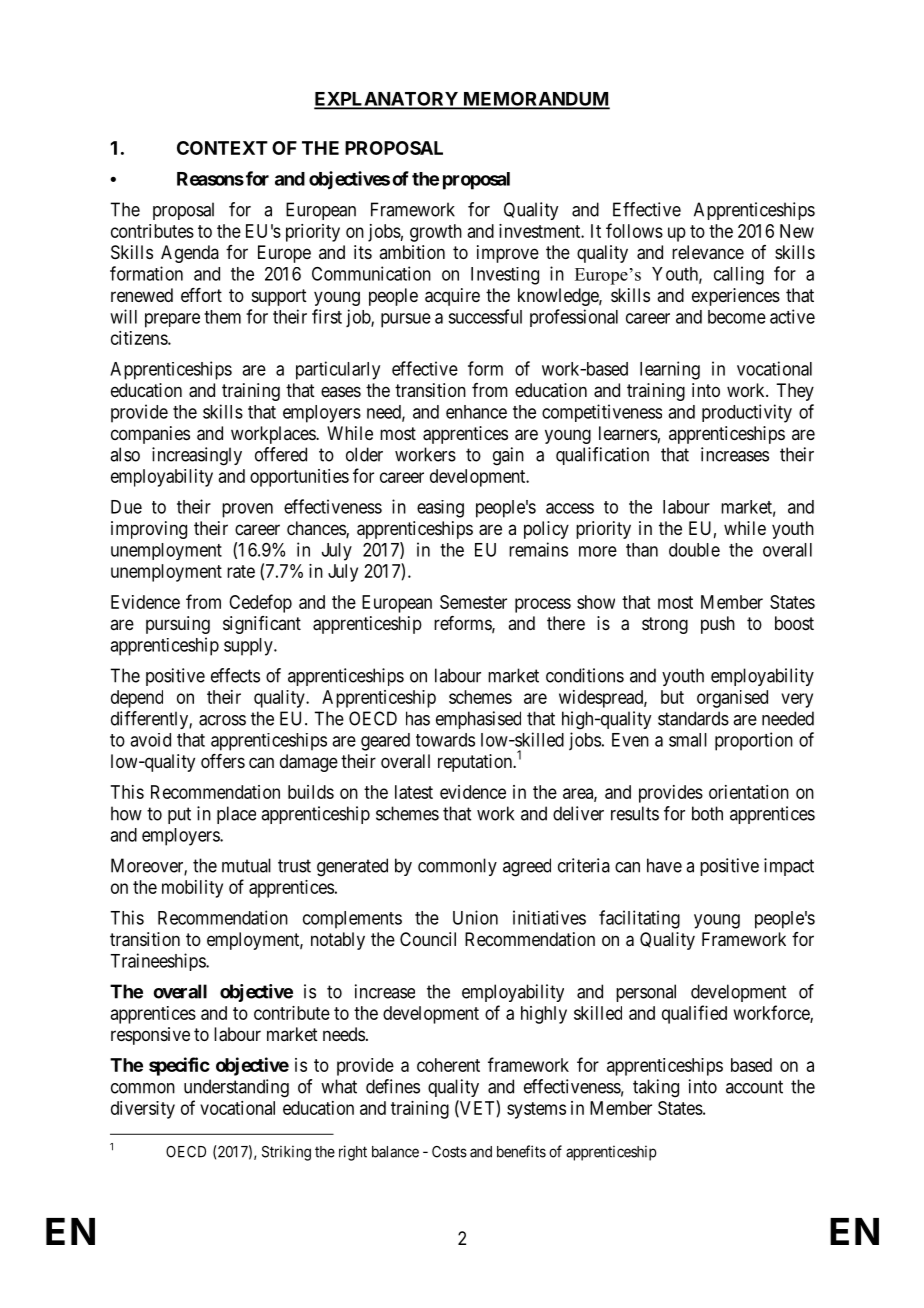  I want to click on understanding, so click(236, 1088).
